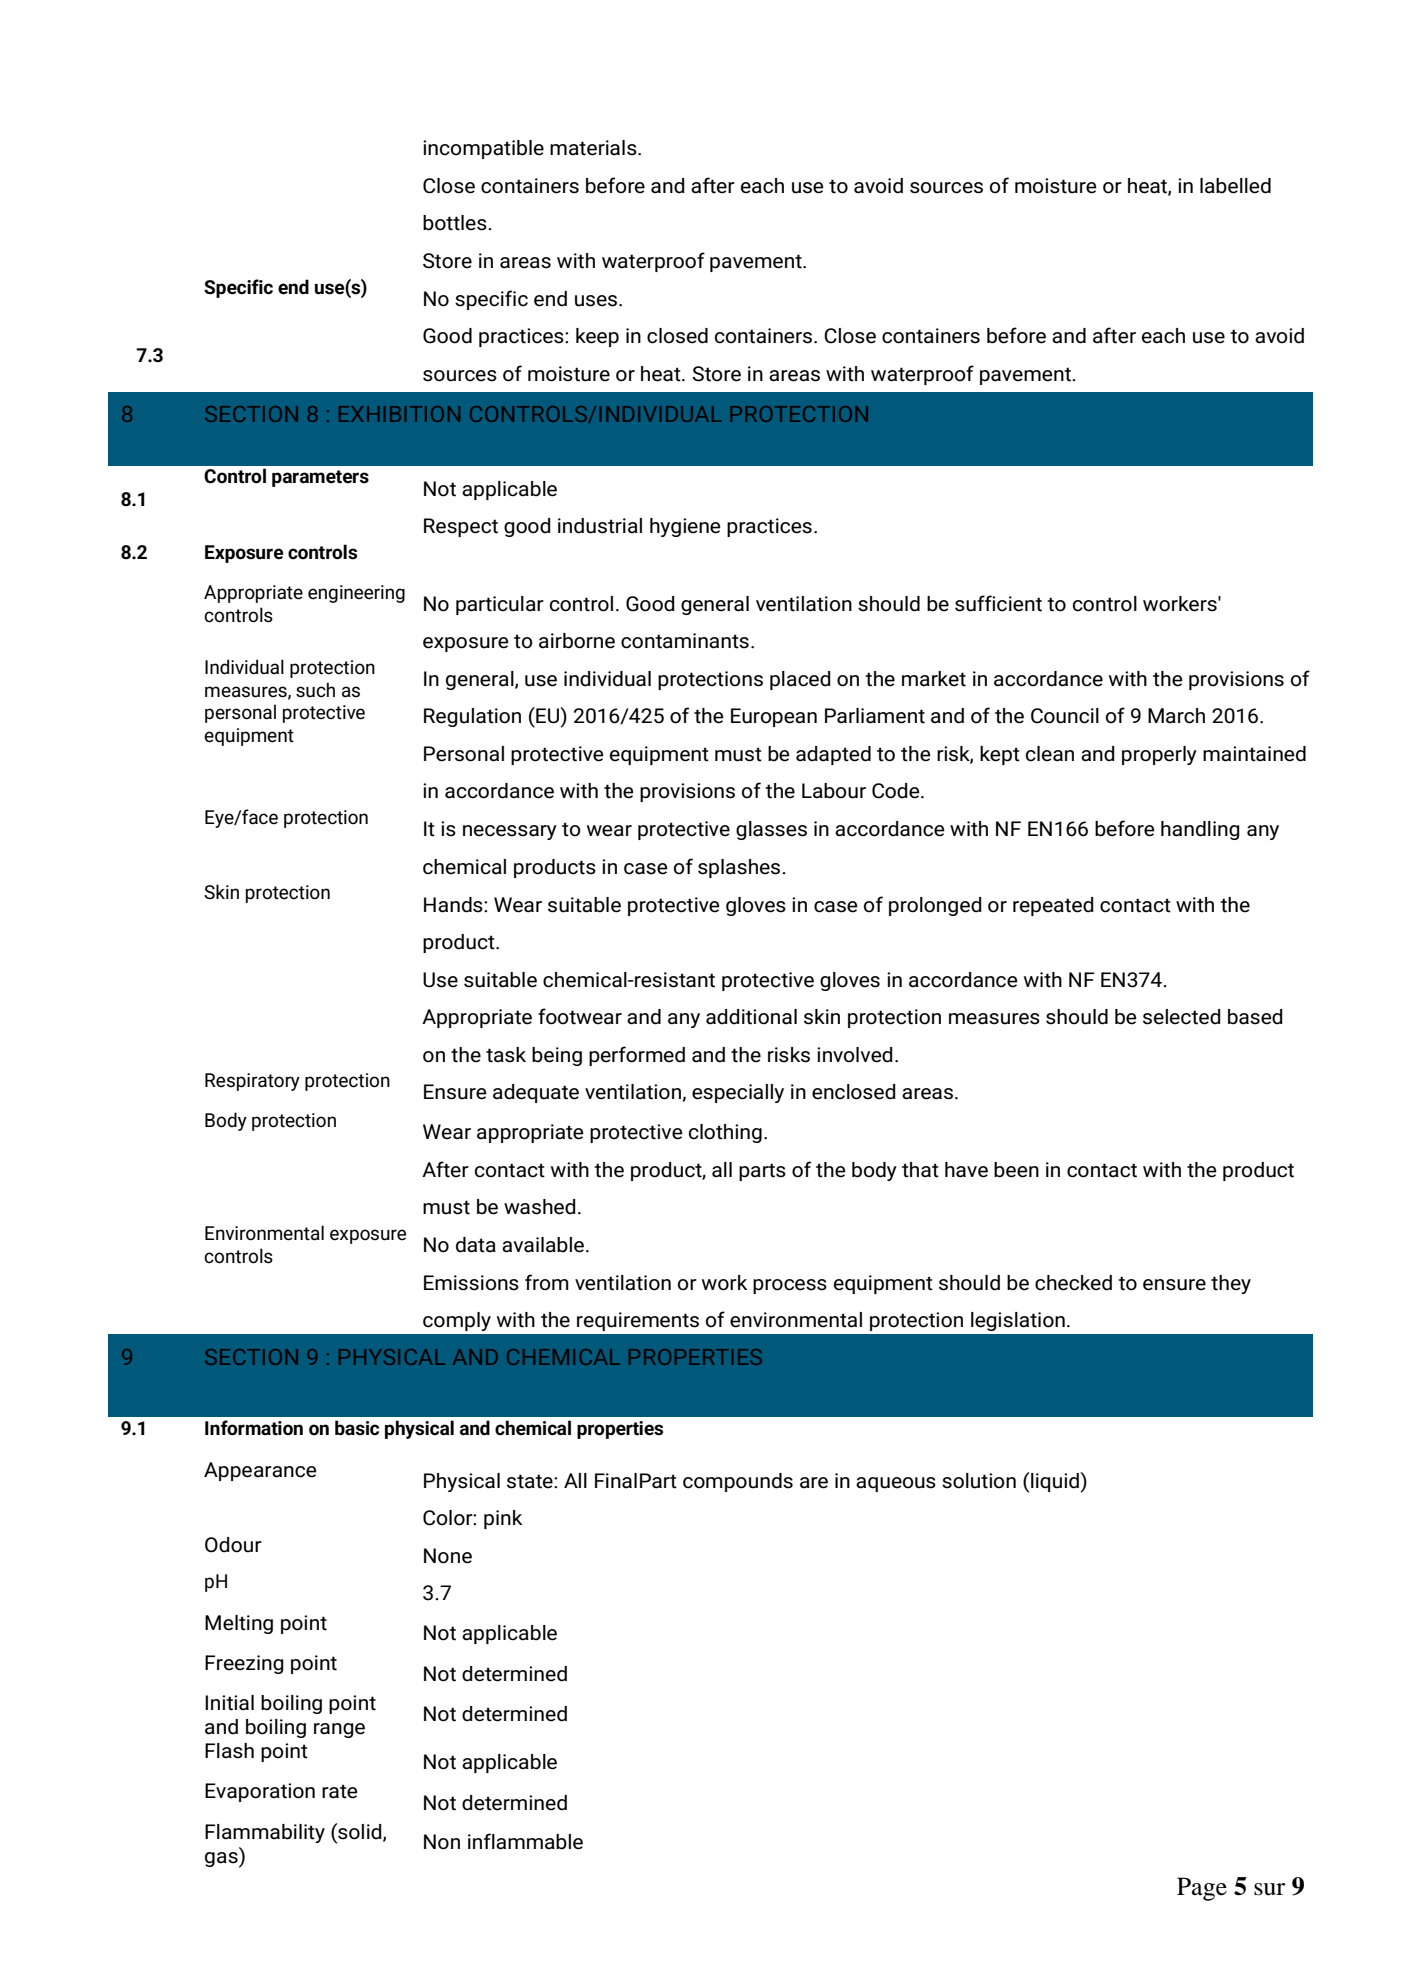  I want to click on properly, so click(1159, 755).
